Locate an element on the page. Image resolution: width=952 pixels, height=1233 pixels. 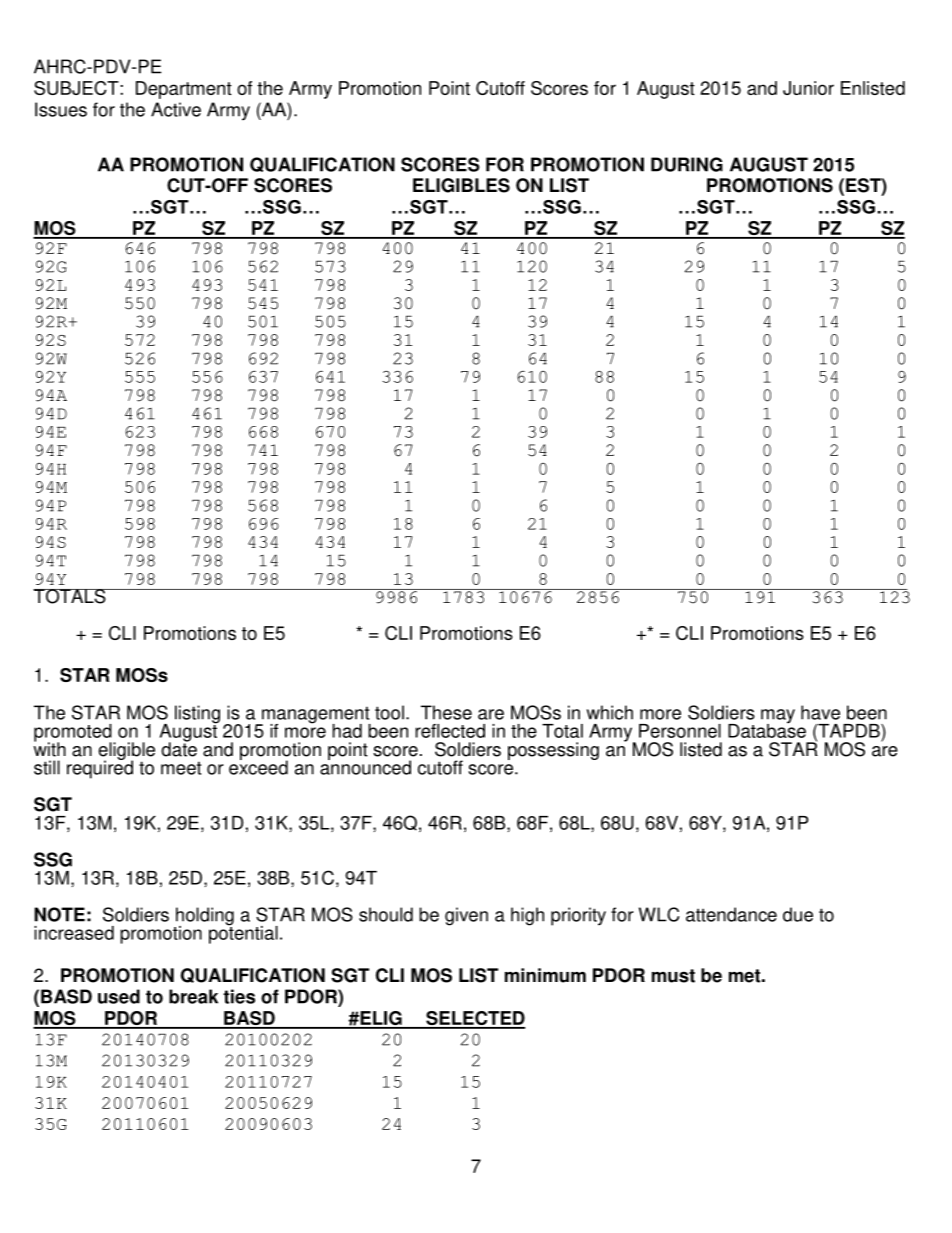
promoted is located at coordinates (74, 734).
